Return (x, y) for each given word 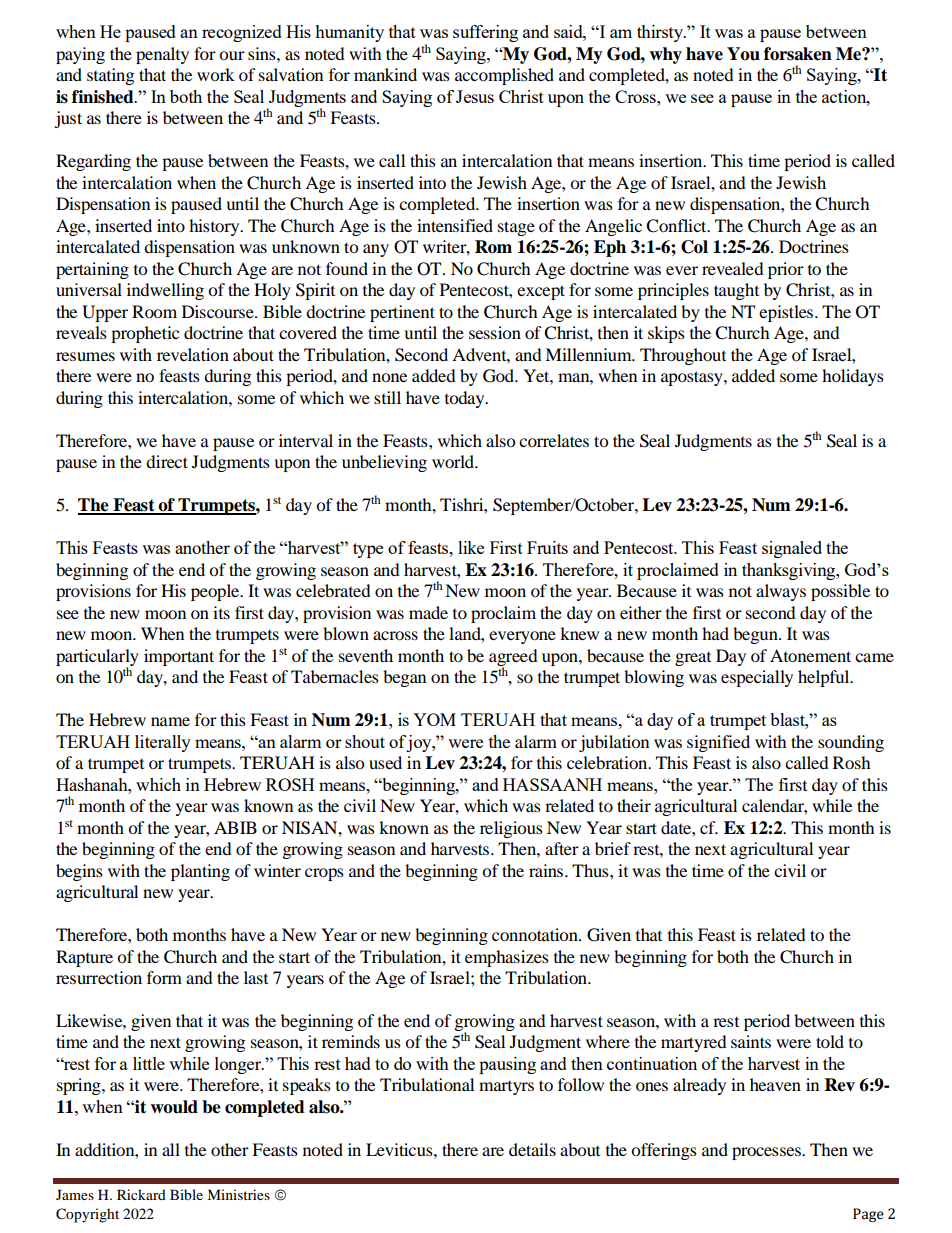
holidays (853, 377)
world (454, 461)
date (677, 827)
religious (511, 829)
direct (167, 461)
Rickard (141, 1194)
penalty (162, 55)
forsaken (798, 54)
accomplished (504, 76)
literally (163, 743)
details (532, 1149)
